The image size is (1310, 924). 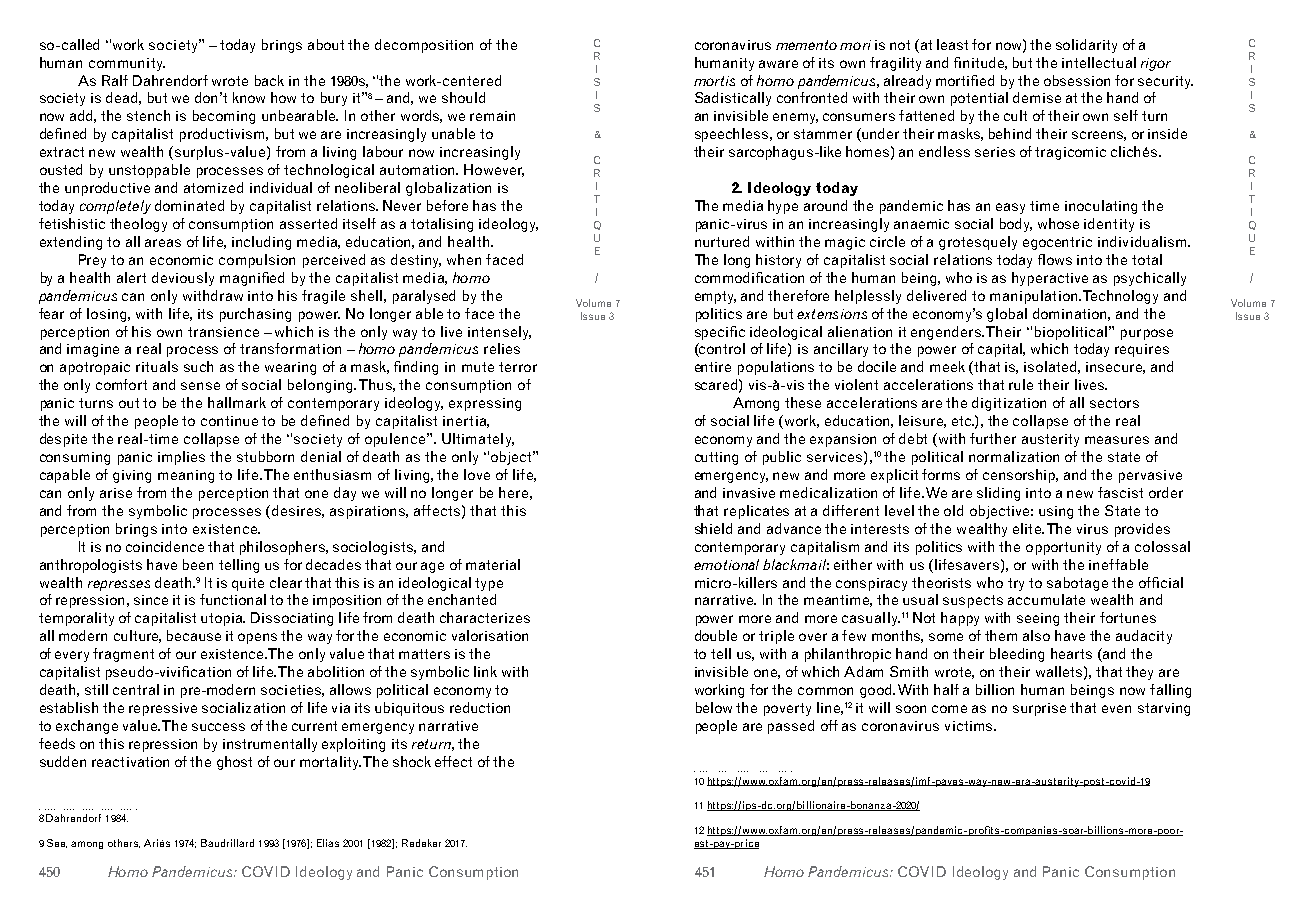 What do you see at coordinates (328, 843) in the page?
I see `Elias` at bounding box center [328, 843].
